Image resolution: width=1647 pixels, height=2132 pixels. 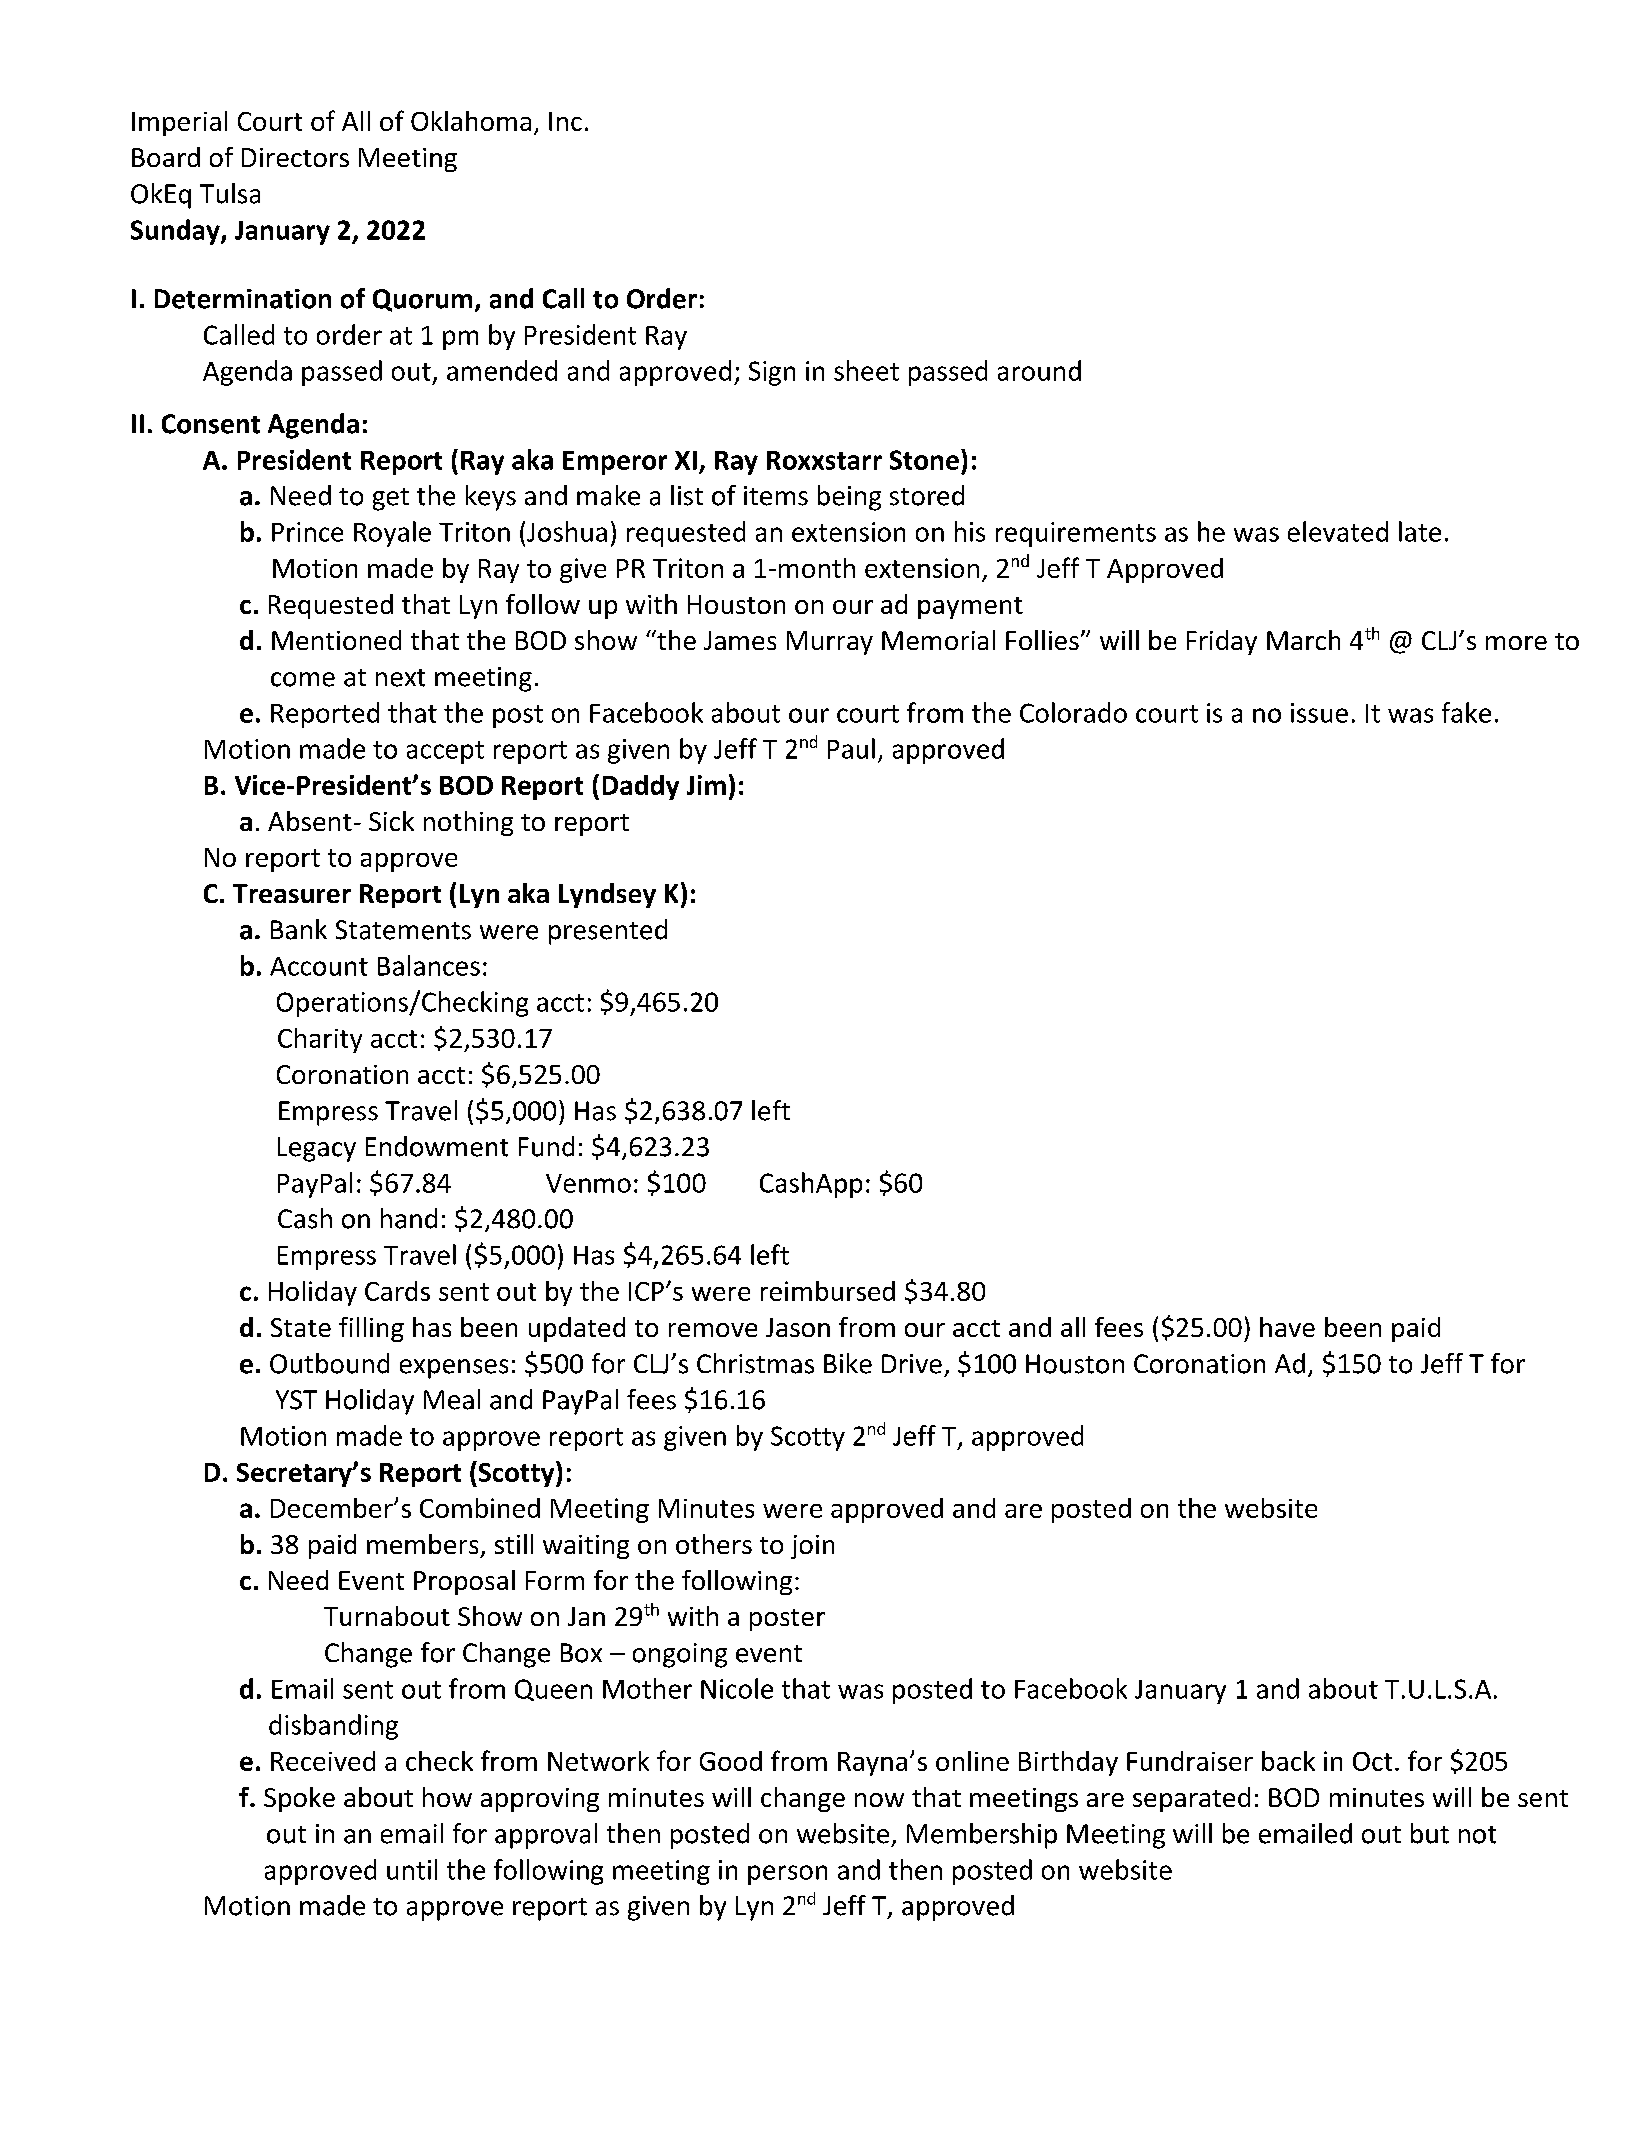 What do you see at coordinates (1039, 370) in the page?
I see `around` at bounding box center [1039, 370].
